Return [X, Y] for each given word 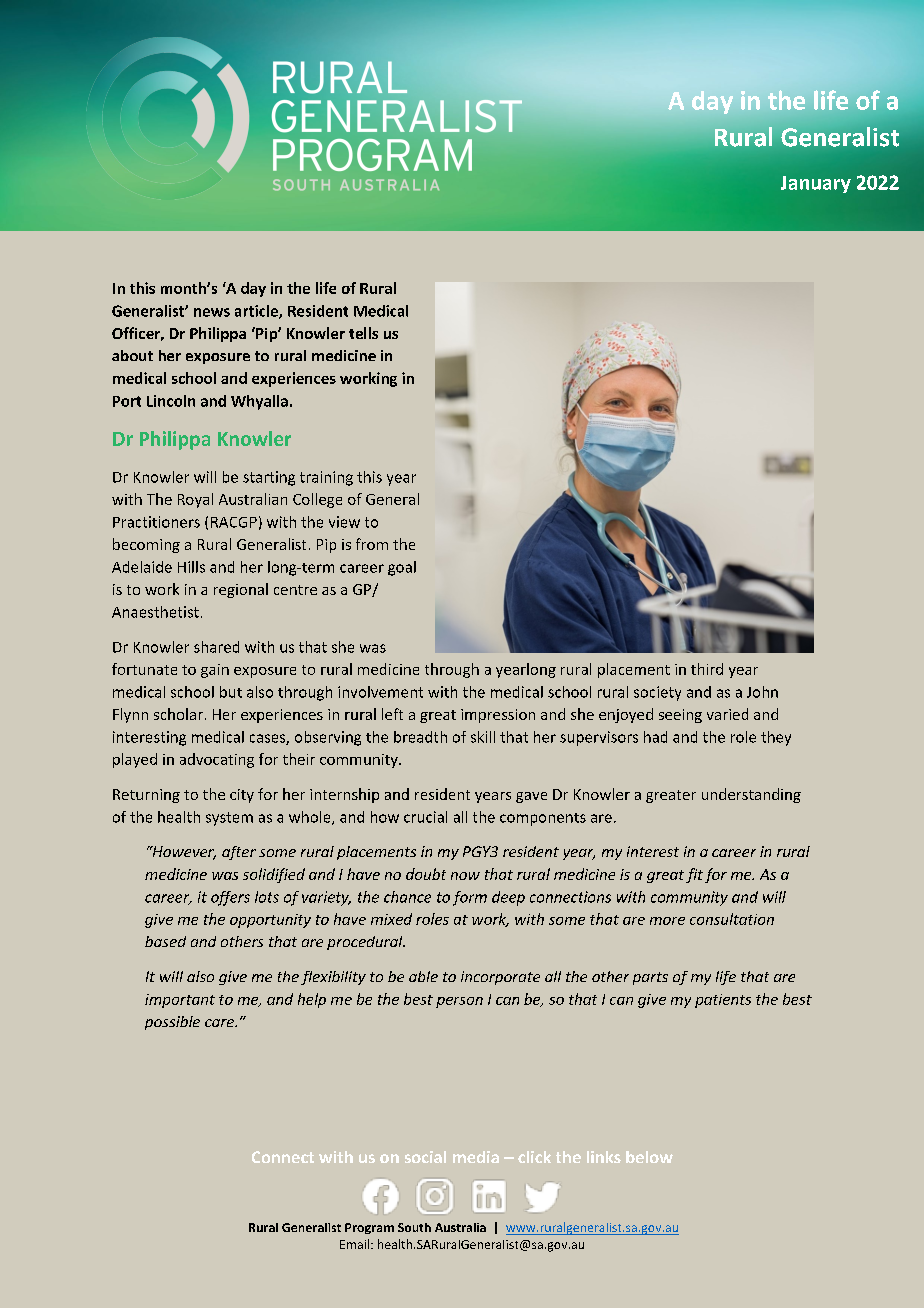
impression [498, 716]
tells [363, 333]
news [212, 312]
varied [727, 714]
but [231, 692]
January [816, 184]
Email [356, 1244]
